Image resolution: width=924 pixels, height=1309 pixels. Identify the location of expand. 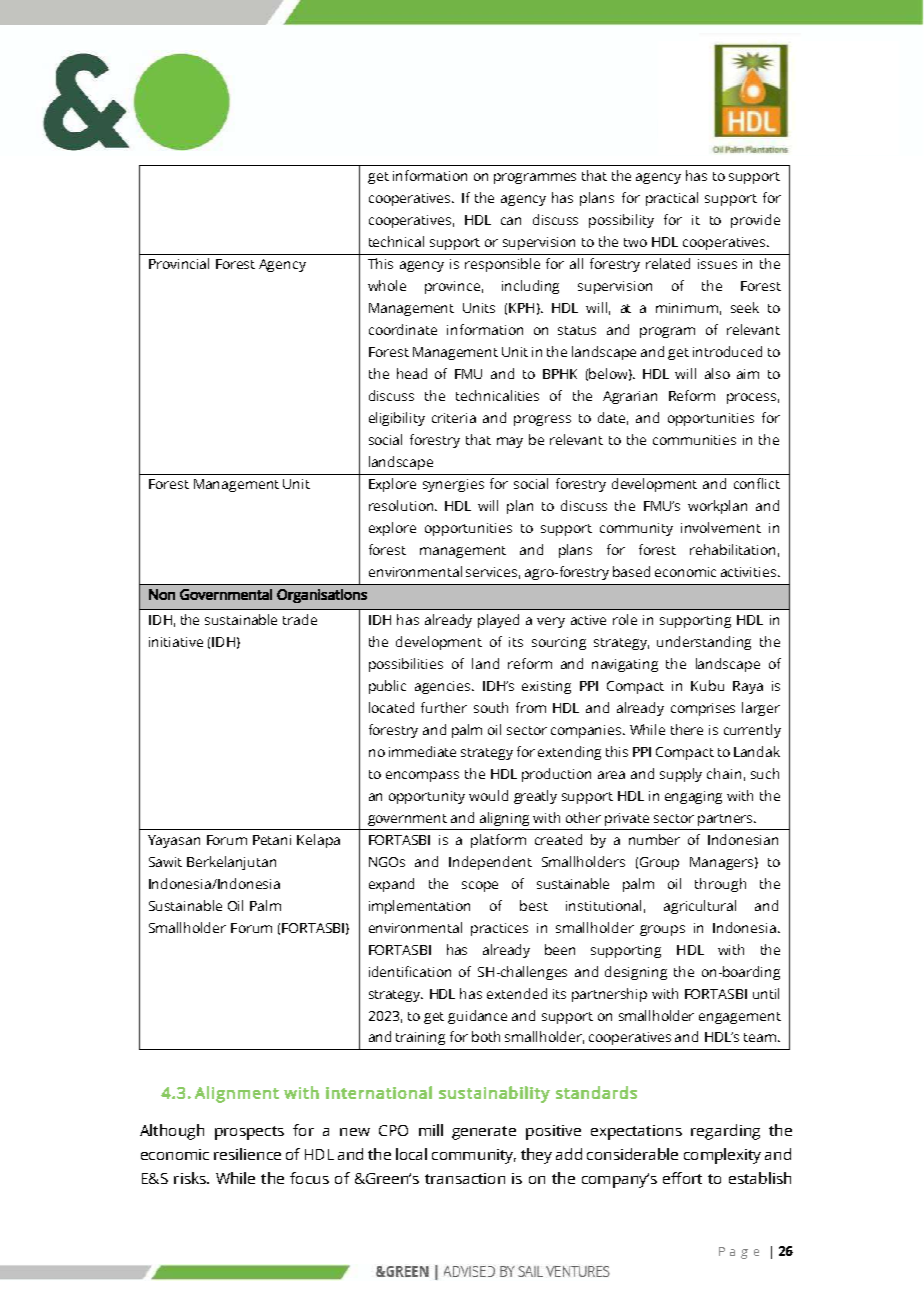
(391, 885).
